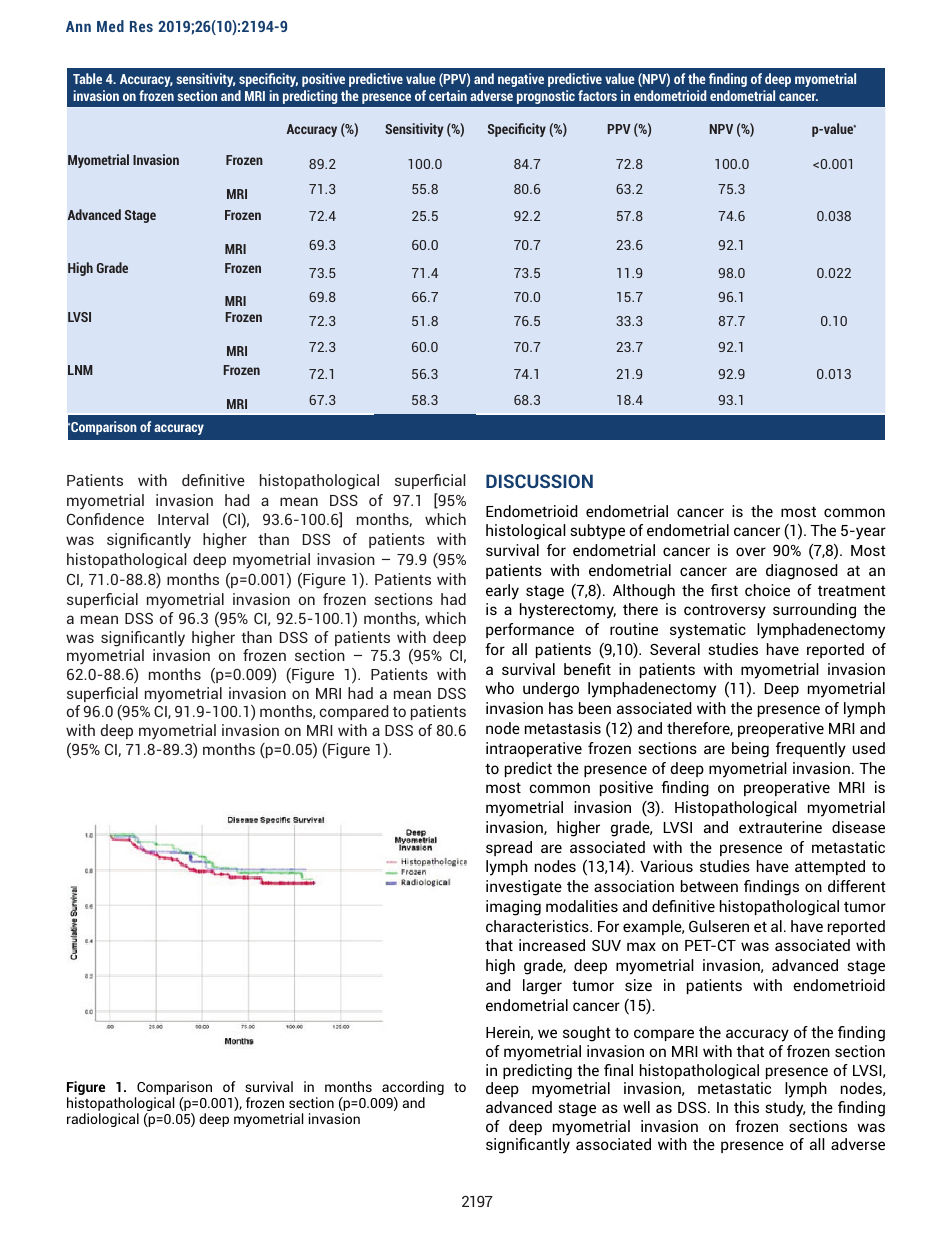 The image size is (952, 1233). Describe the element at coordinates (105, 519) in the page. I see `Confidence` at that location.
